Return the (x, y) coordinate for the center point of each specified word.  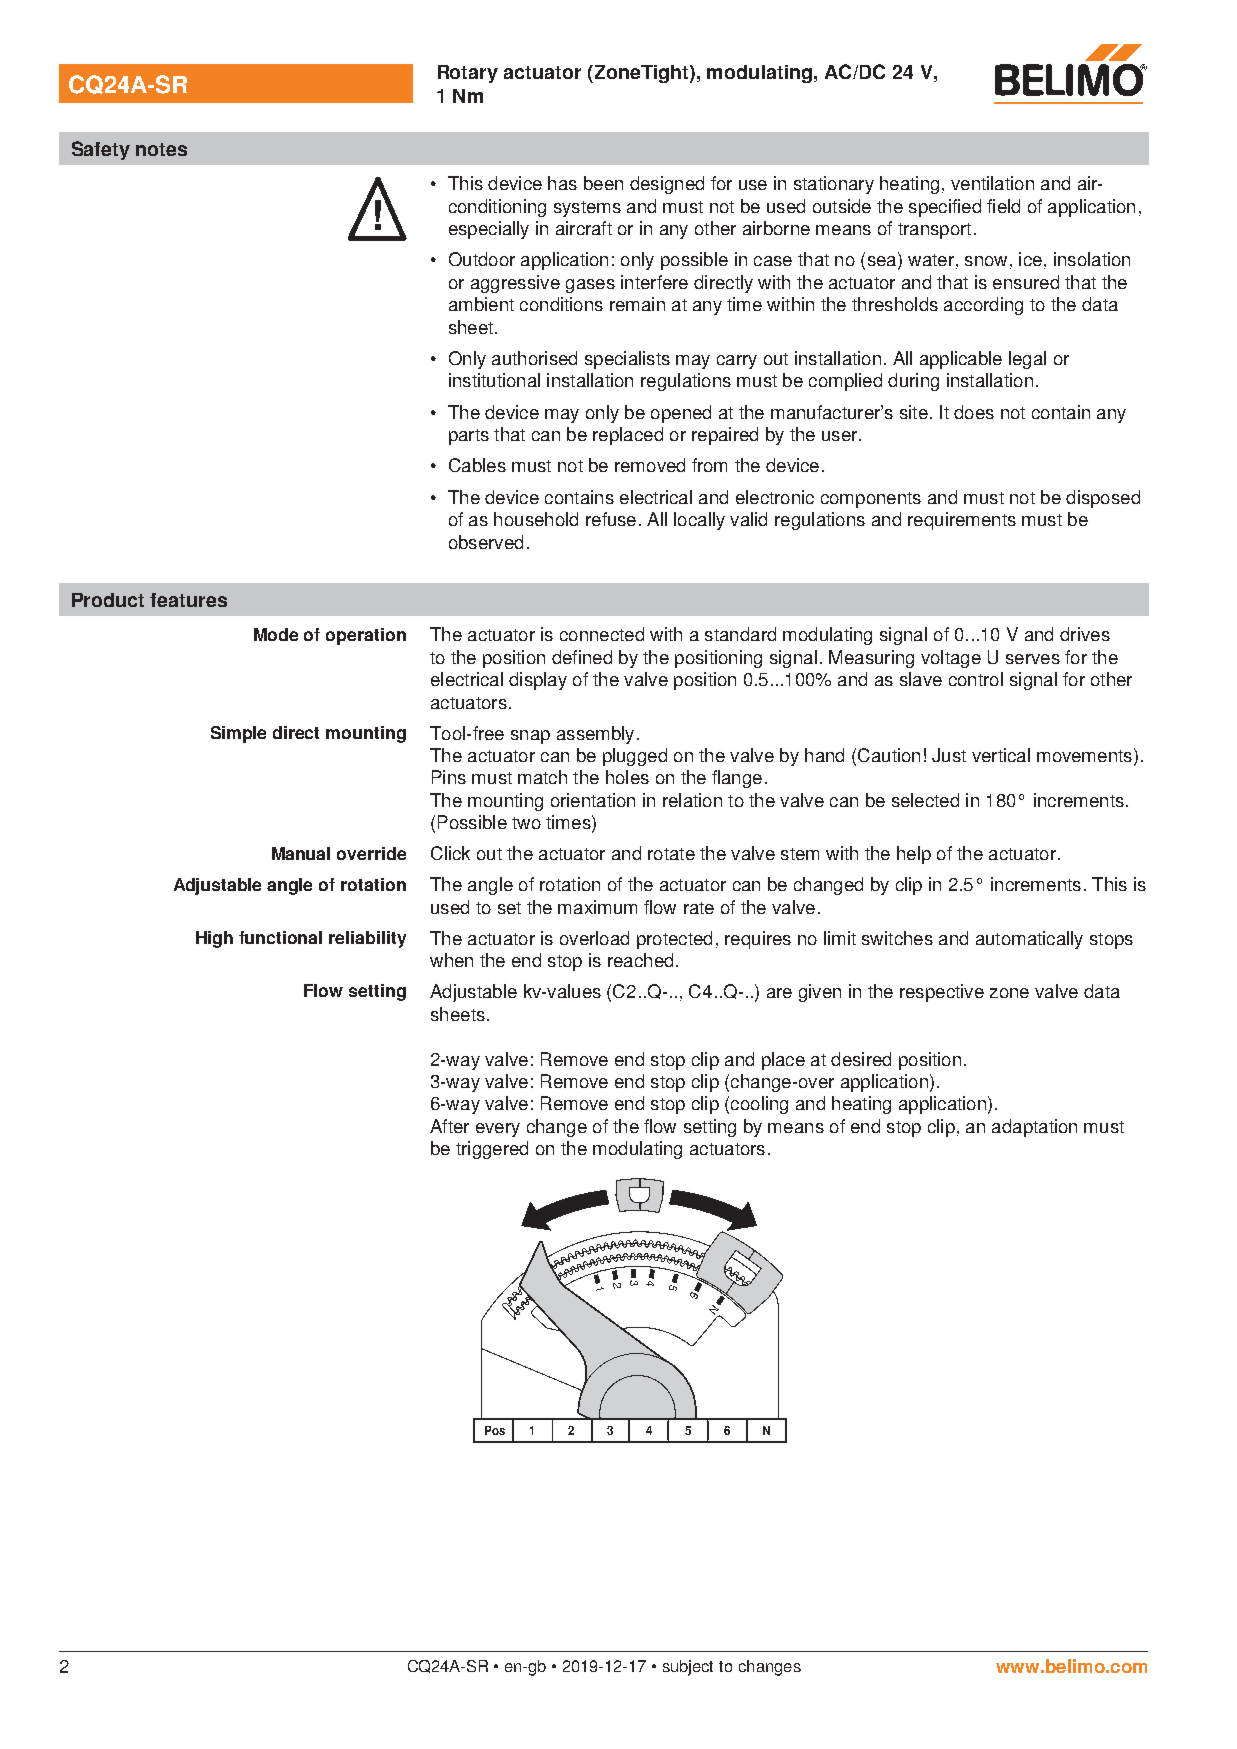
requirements (962, 521)
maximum (597, 907)
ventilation (992, 183)
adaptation (1034, 1128)
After (449, 1126)
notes (161, 149)
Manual (301, 853)
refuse (611, 519)
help (914, 855)
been (603, 183)
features (188, 600)
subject (688, 1668)
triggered (492, 1150)
